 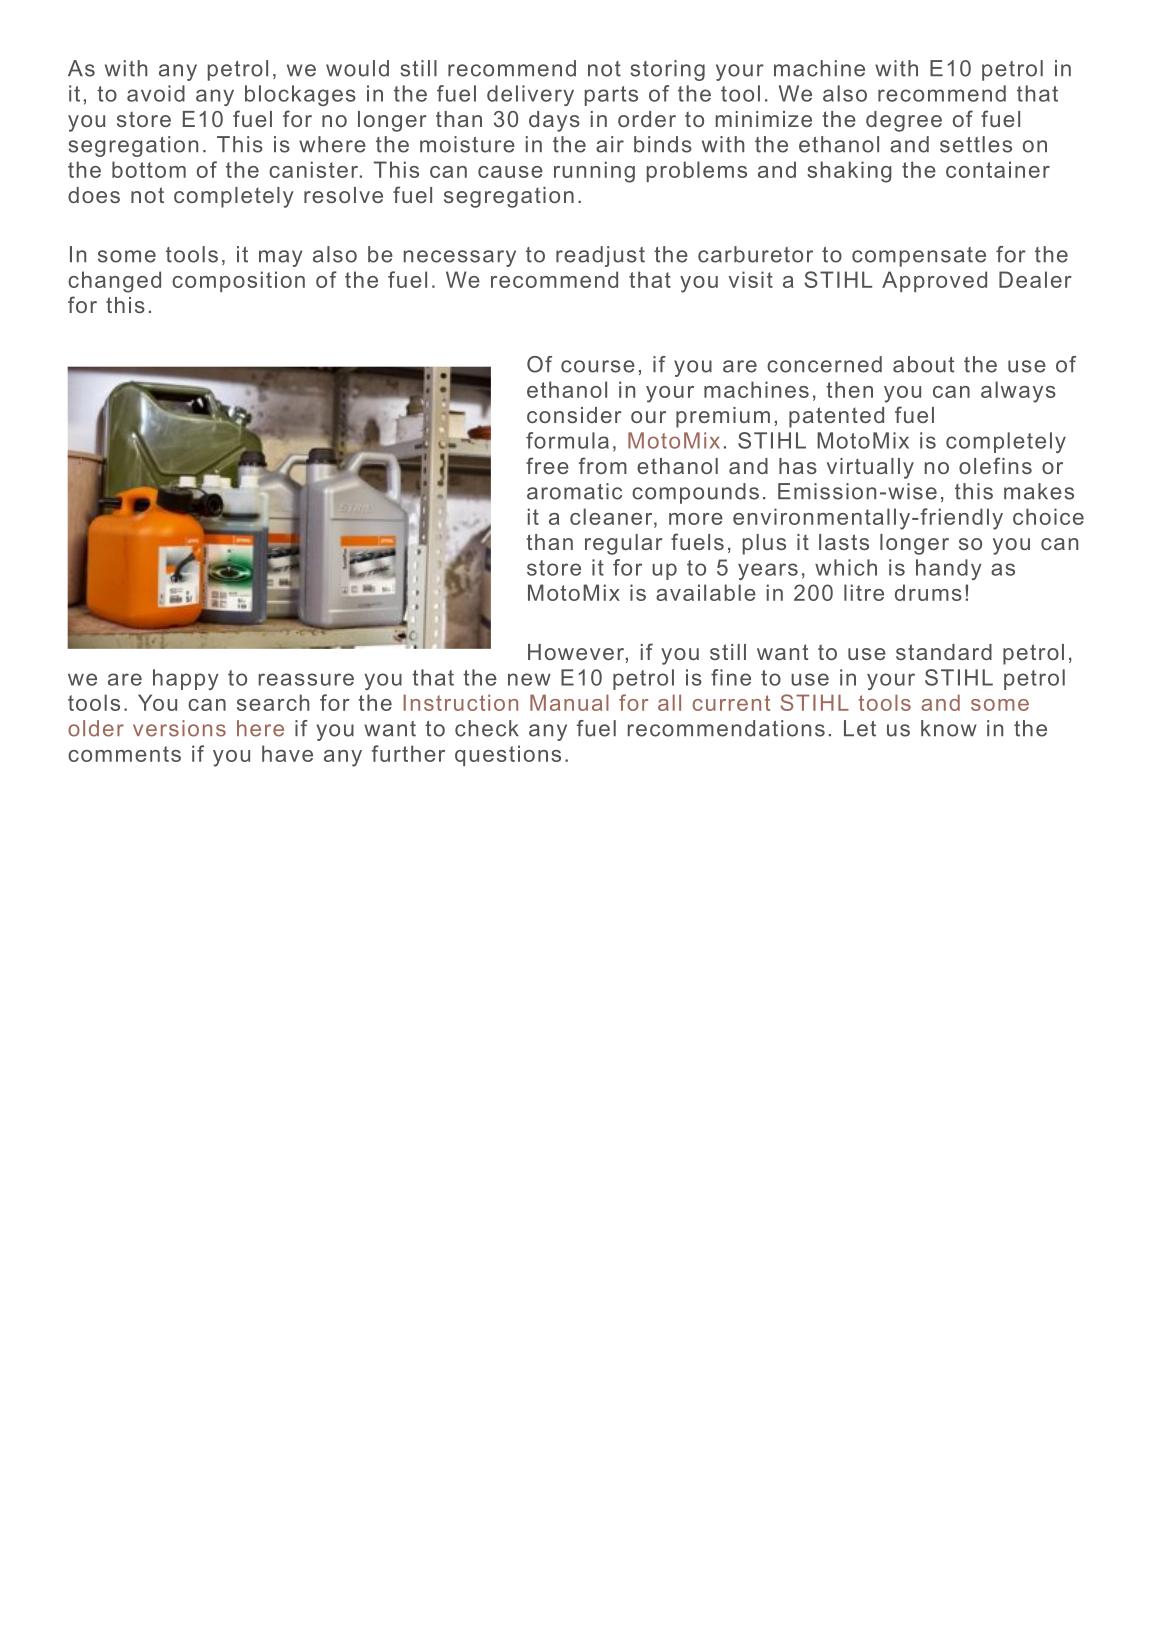 I want to click on patented, so click(x=836, y=417).
